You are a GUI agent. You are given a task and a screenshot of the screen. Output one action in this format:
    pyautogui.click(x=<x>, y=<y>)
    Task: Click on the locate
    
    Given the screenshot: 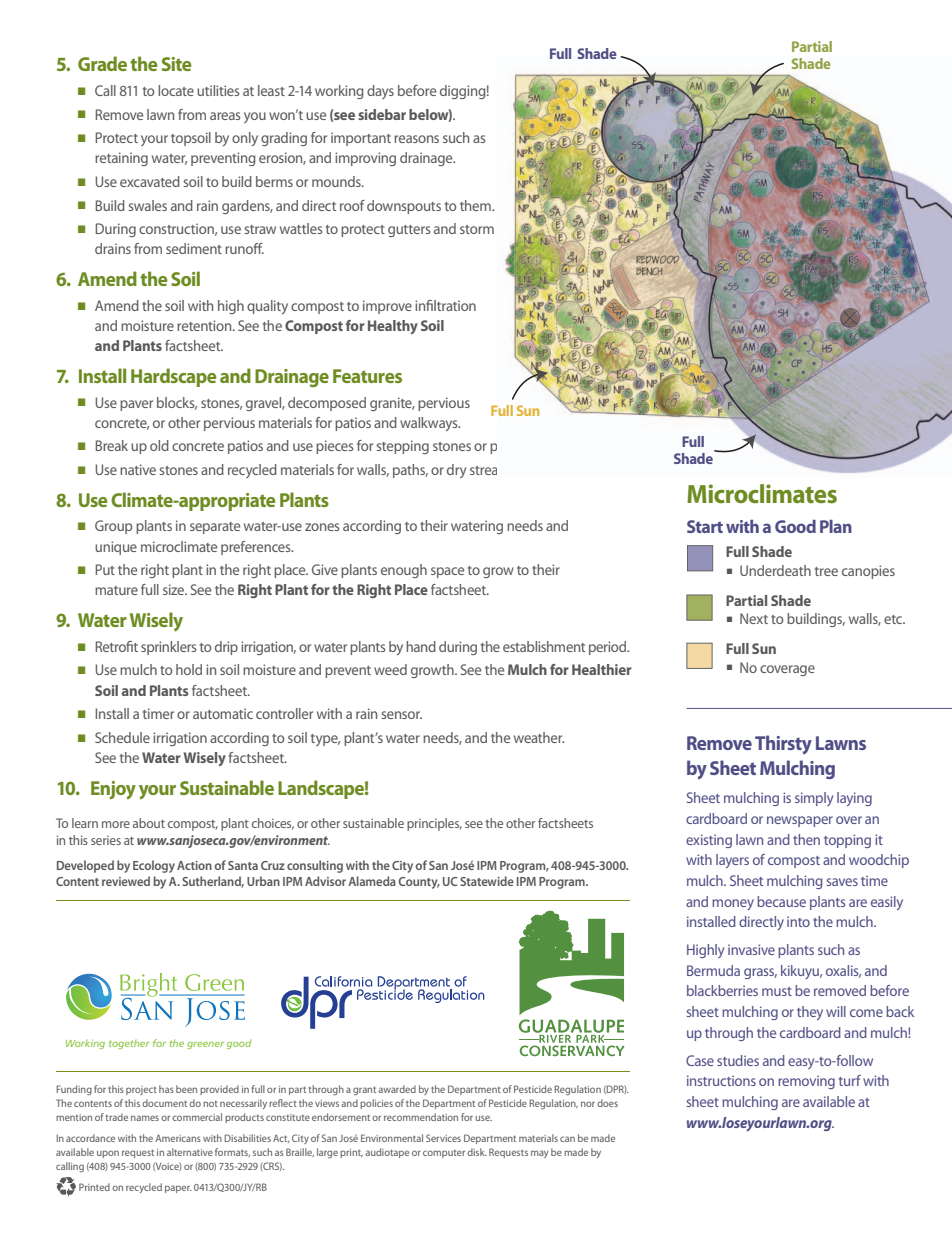 What is the action you would take?
    pyautogui.click(x=176, y=90)
